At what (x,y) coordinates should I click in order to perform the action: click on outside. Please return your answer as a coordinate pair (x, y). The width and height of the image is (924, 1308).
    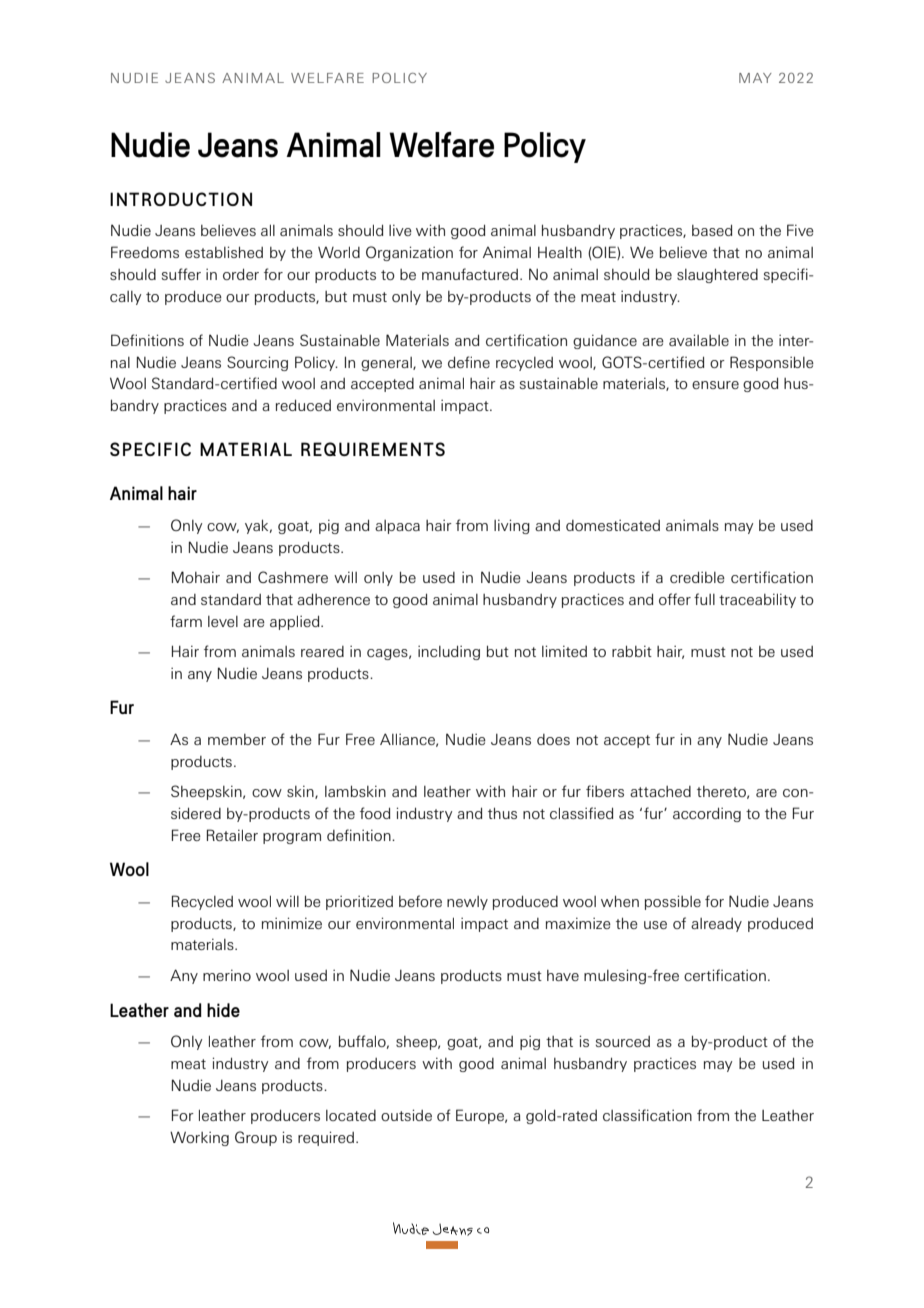
    Looking at the image, I should click on (406, 1115).
